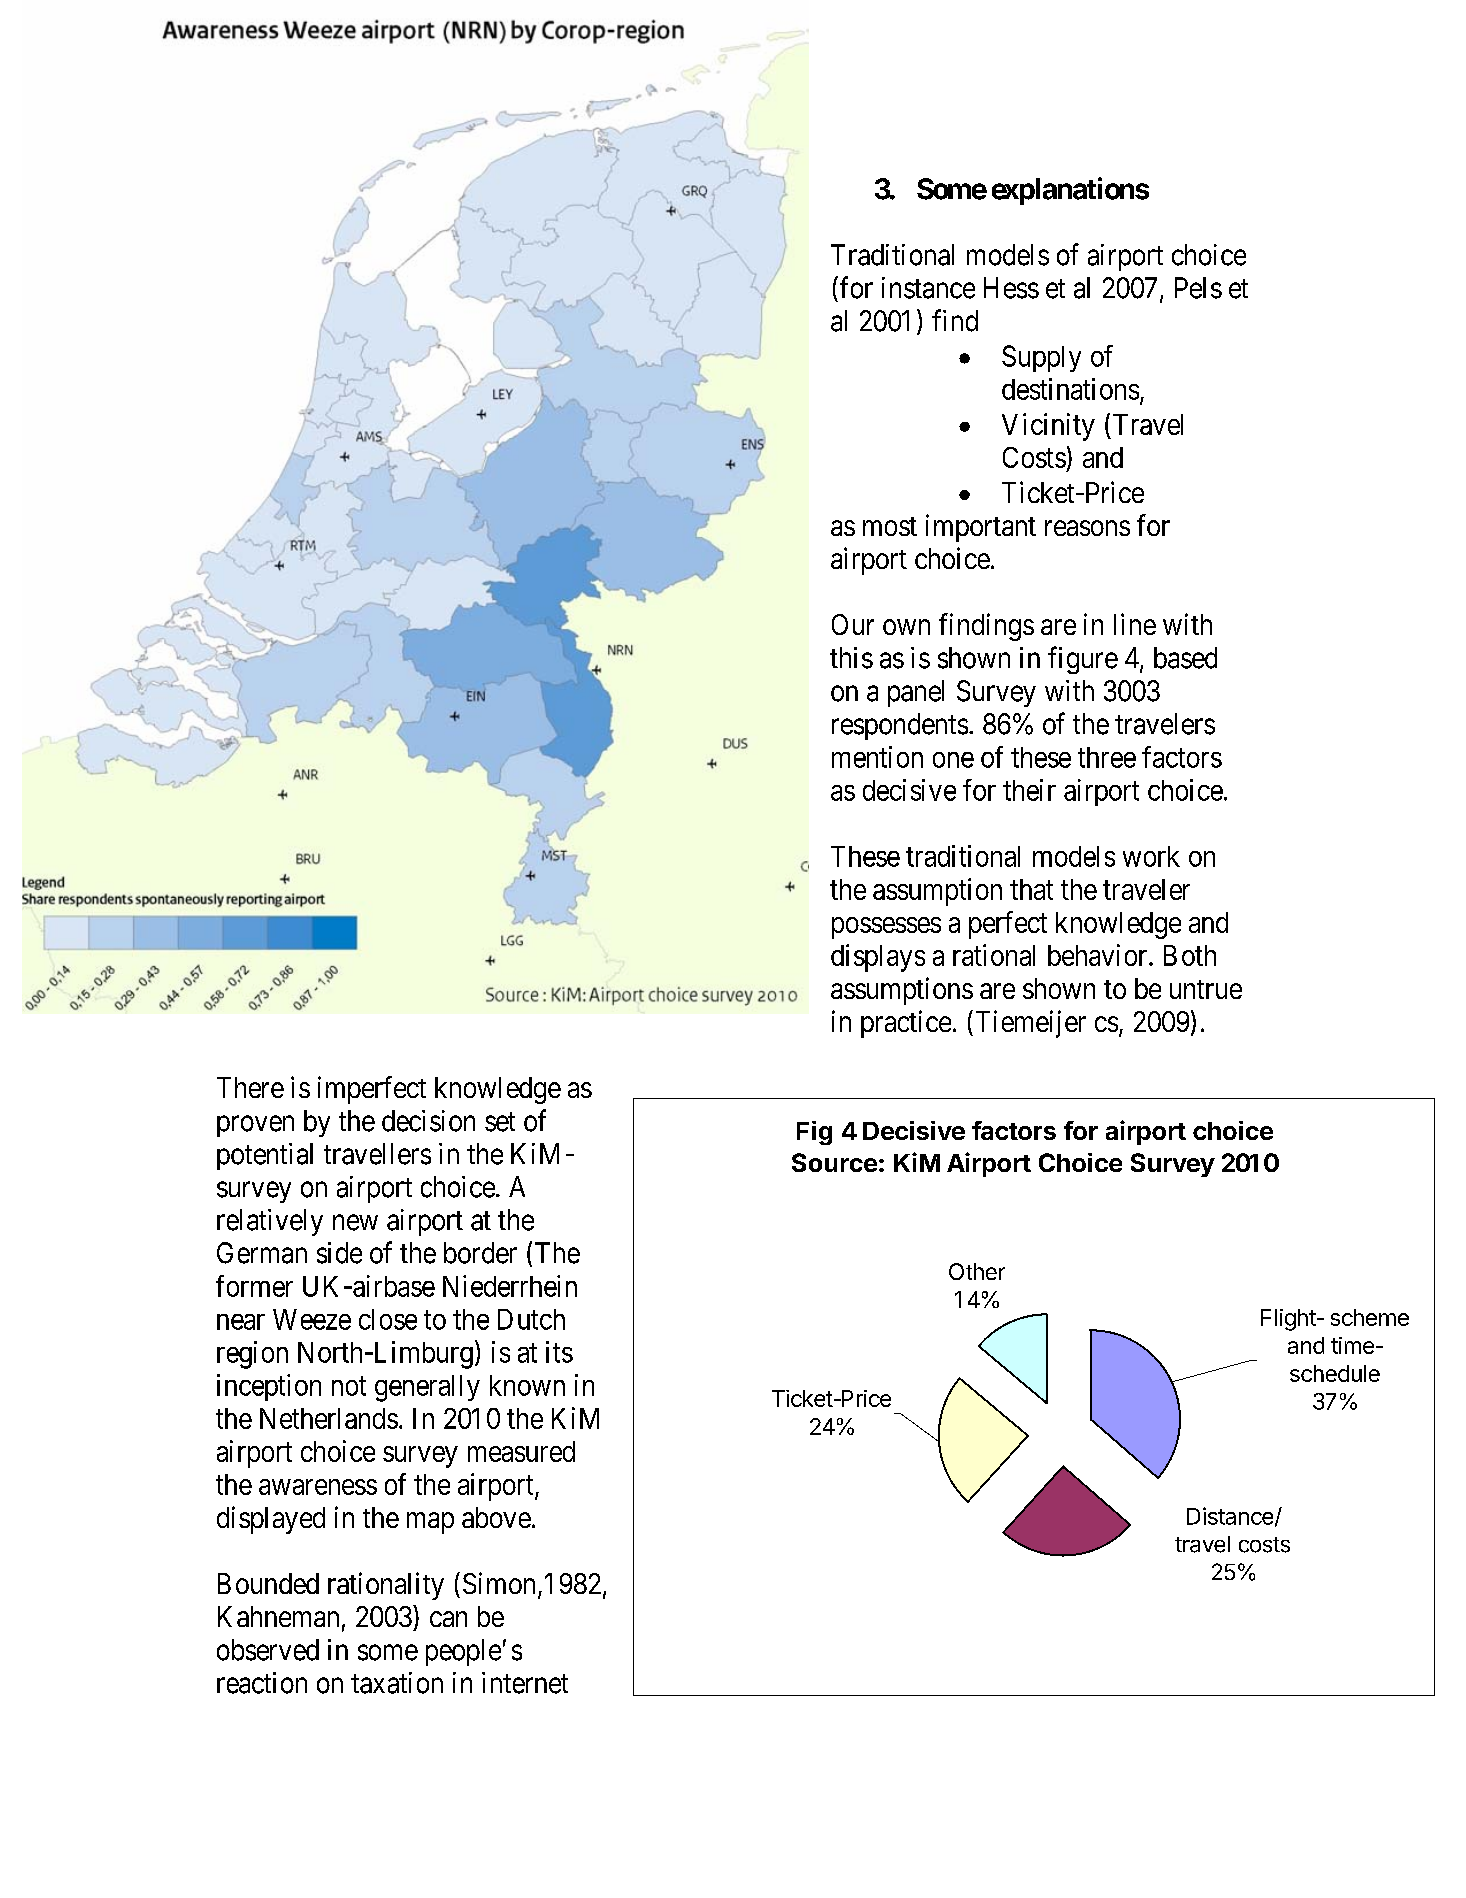 Image resolution: width=1466 pixels, height=1898 pixels. Describe the element at coordinates (834, 1162) in the document. I see `Source` at that location.
